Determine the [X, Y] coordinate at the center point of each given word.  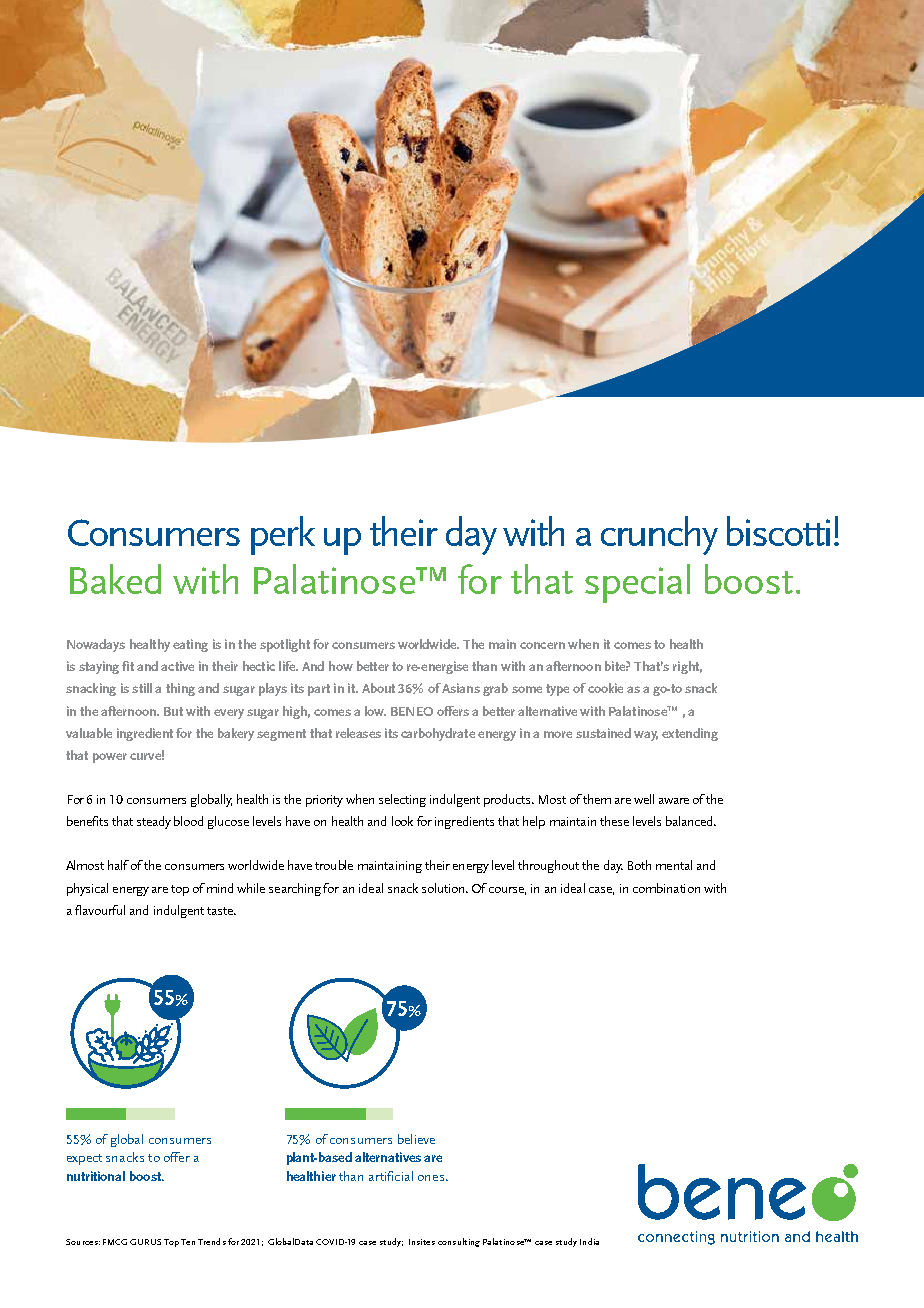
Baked [115, 579]
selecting [402, 800]
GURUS [145, 1242]
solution [444, 888]
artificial [391, 1176]
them [597, 799]
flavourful [100, 910]
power [110, 758]
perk [283, 535]
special [637, 583]
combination [666, 888]
